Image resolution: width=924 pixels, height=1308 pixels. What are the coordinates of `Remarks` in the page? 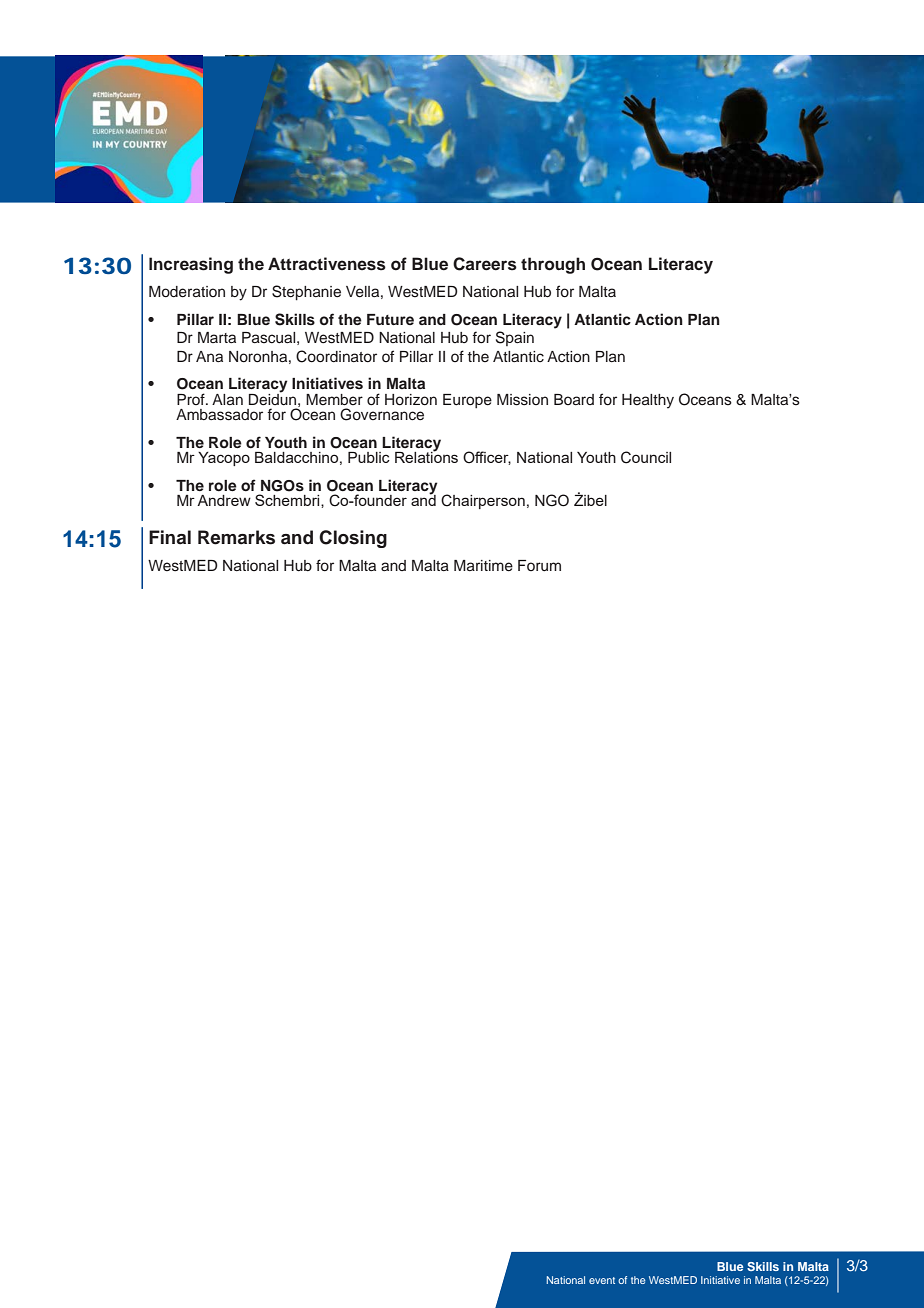 It's located at (236, 537).
